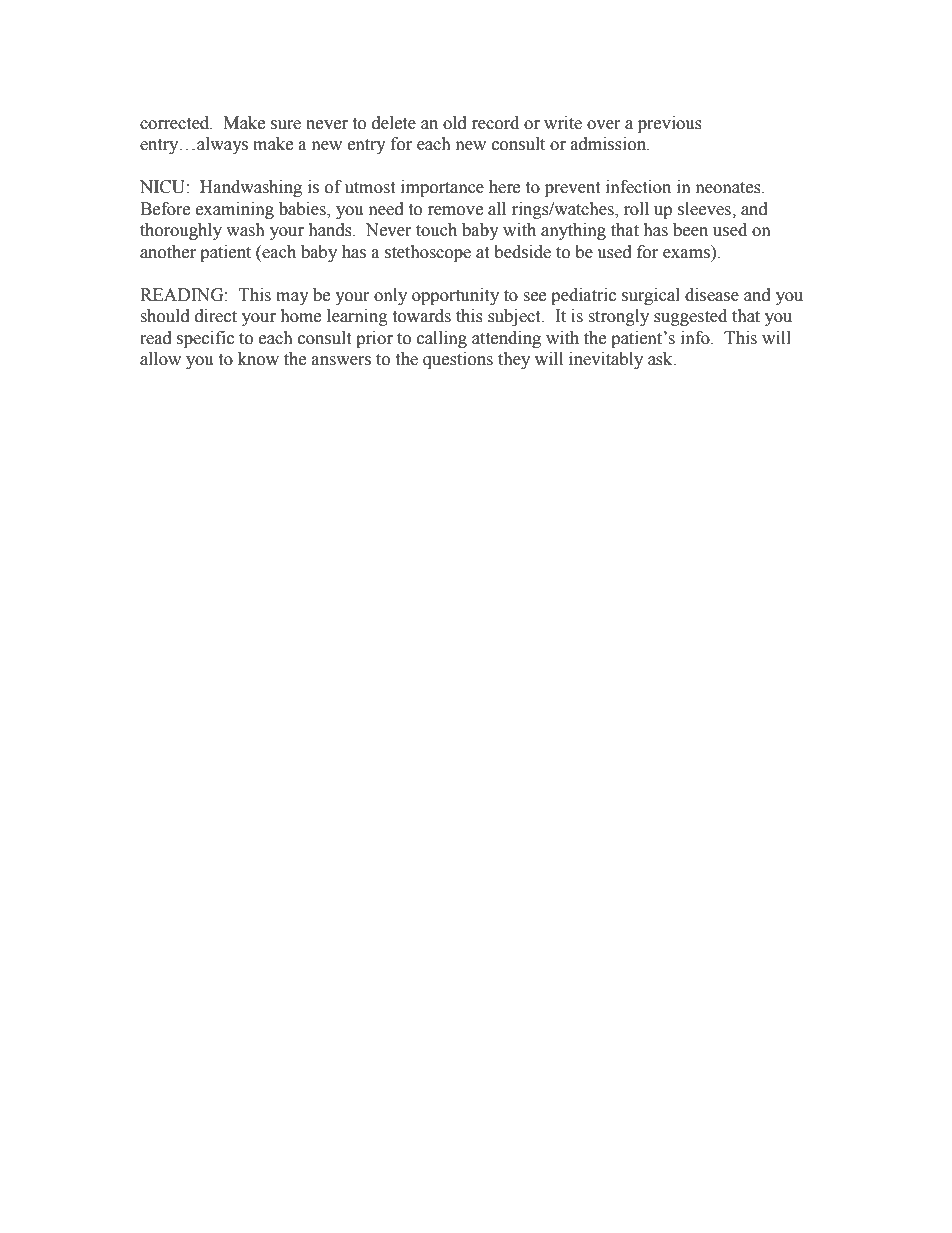 This screenshot has width=952, height=1233. What do you see at coordinates (428, 253) in the screenshot?
I see `stethoscope` at bounding box center [428, 253].
